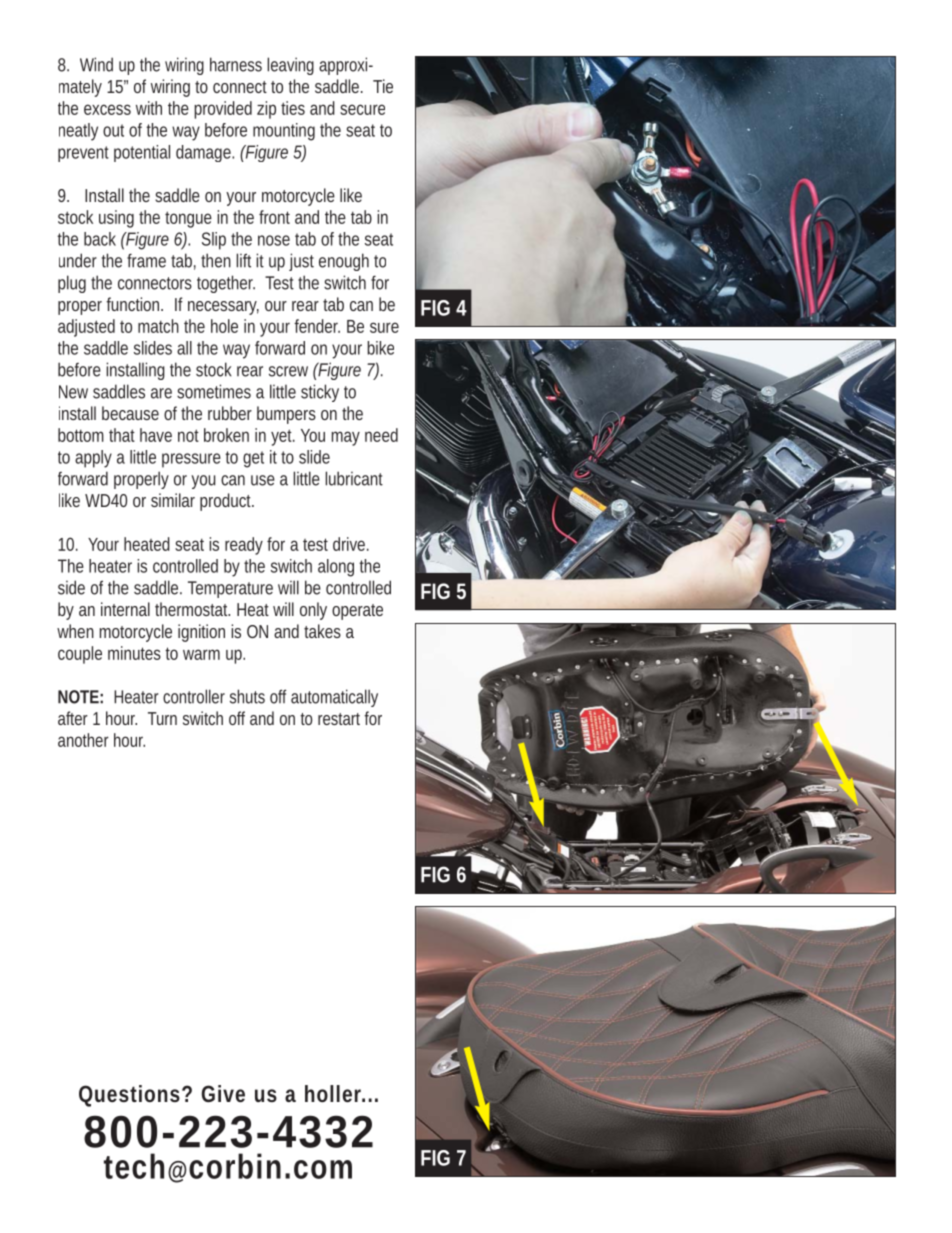 This screenshot has width=952, height=1233. Describe the element at coordinates (341, 719) in the screenshot. I see `restart` at that location.
